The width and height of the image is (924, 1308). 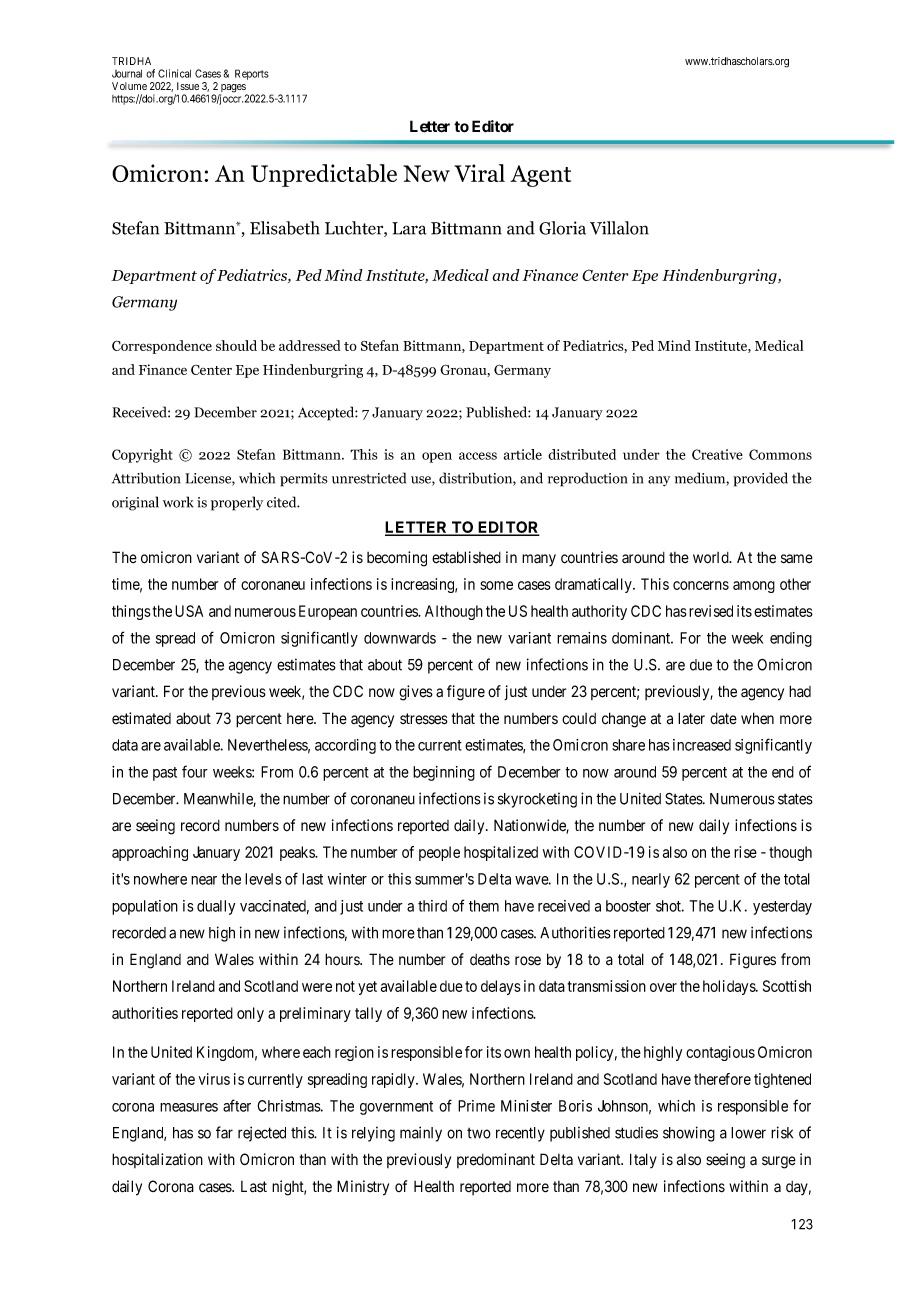 I want to click on two, so click(x=479, y=1133).
